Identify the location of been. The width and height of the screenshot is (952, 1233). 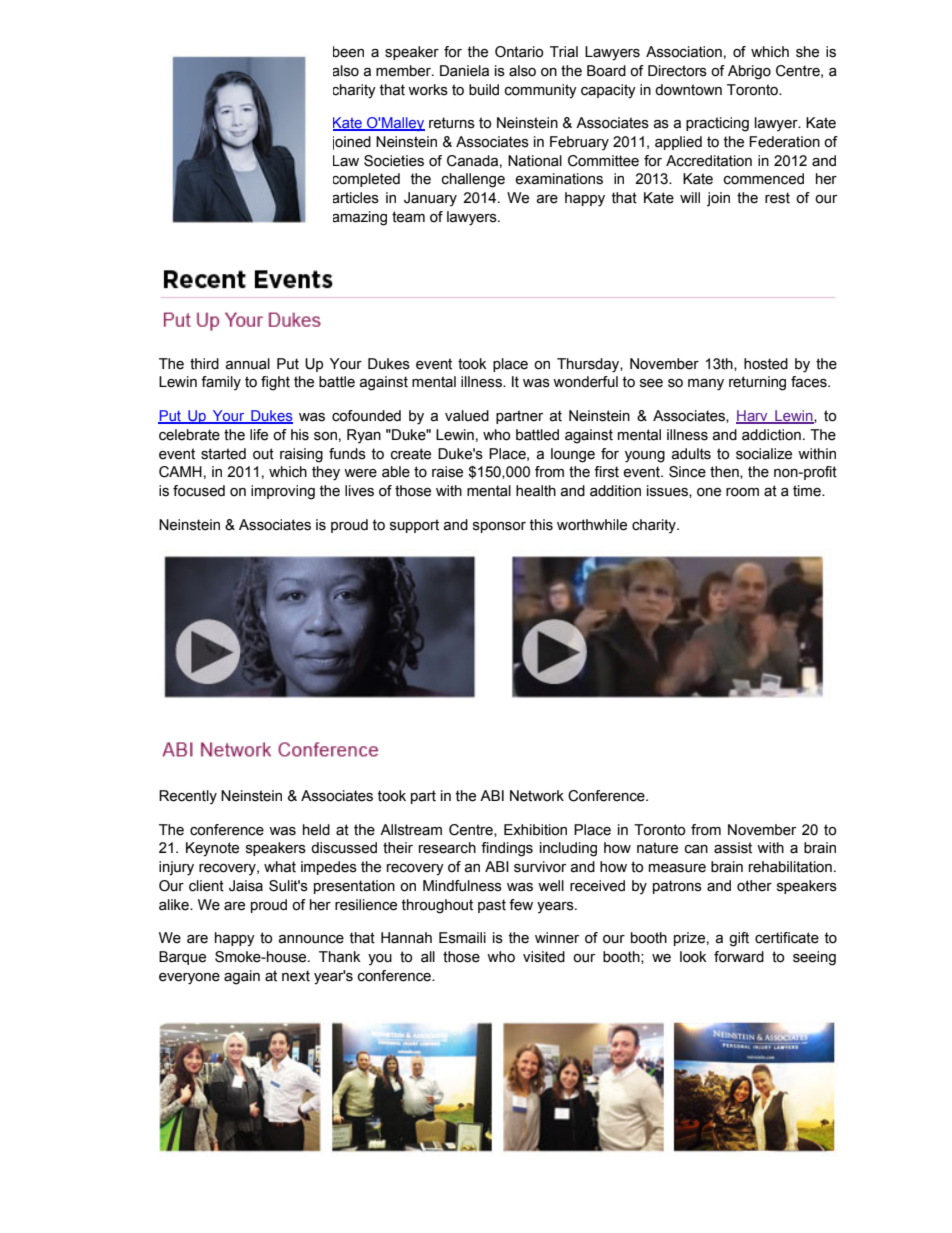
(348, 52).
